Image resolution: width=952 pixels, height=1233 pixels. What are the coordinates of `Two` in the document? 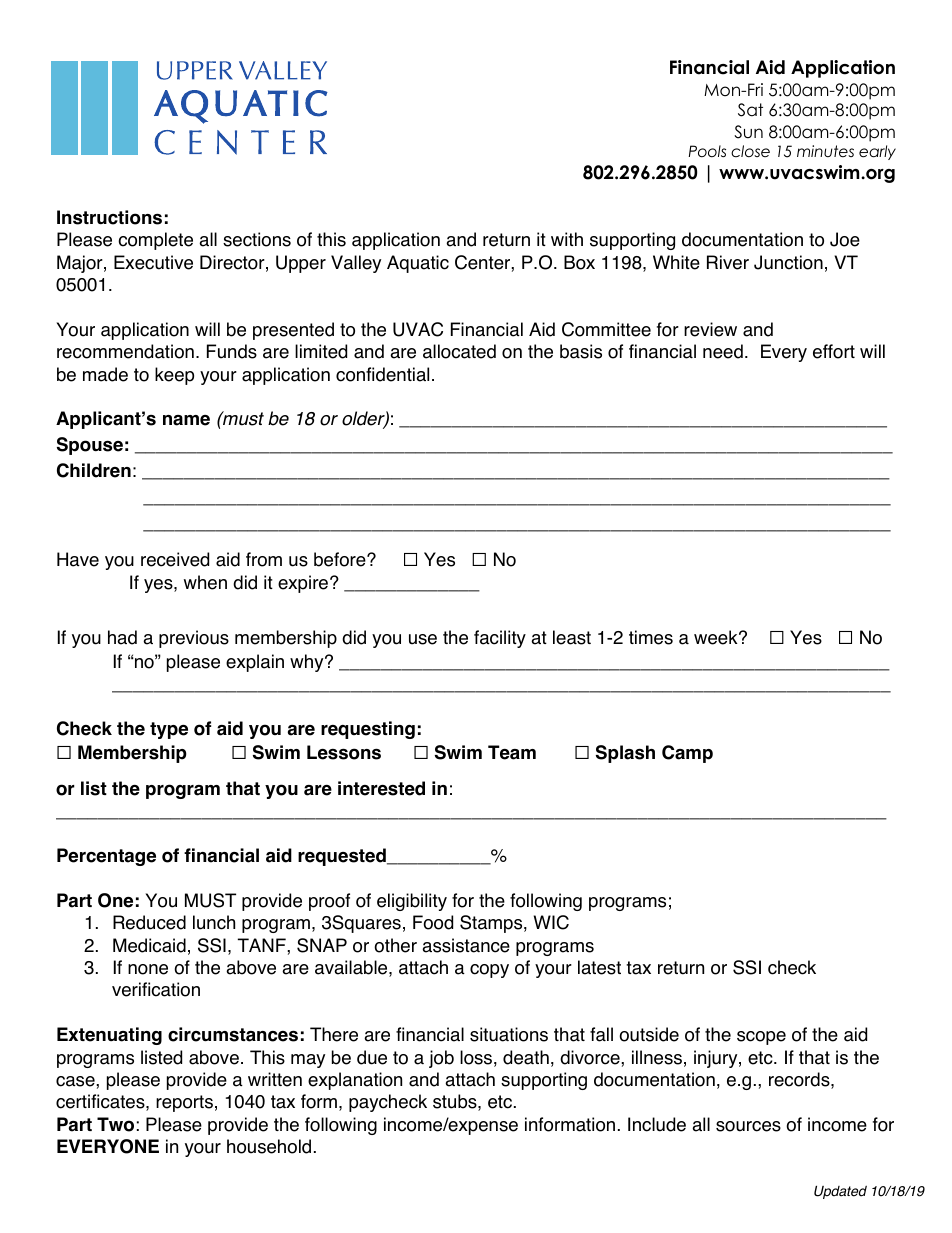 It's located at (115, 1124).
